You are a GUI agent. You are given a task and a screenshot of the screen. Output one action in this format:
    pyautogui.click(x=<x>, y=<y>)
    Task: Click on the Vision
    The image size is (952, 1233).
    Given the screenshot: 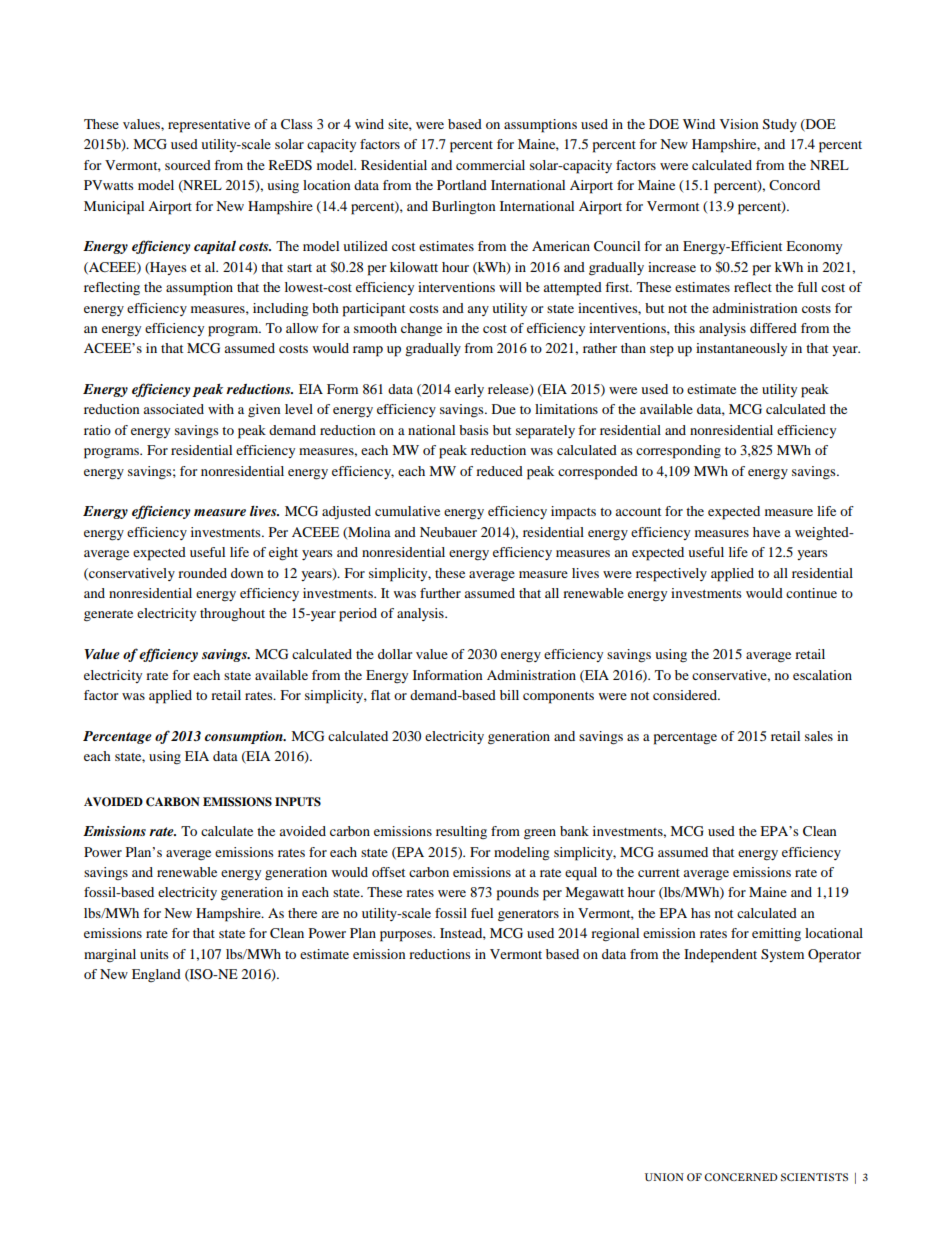 What is the action you would take?
    pyautogui.click(x=739, y=124)
